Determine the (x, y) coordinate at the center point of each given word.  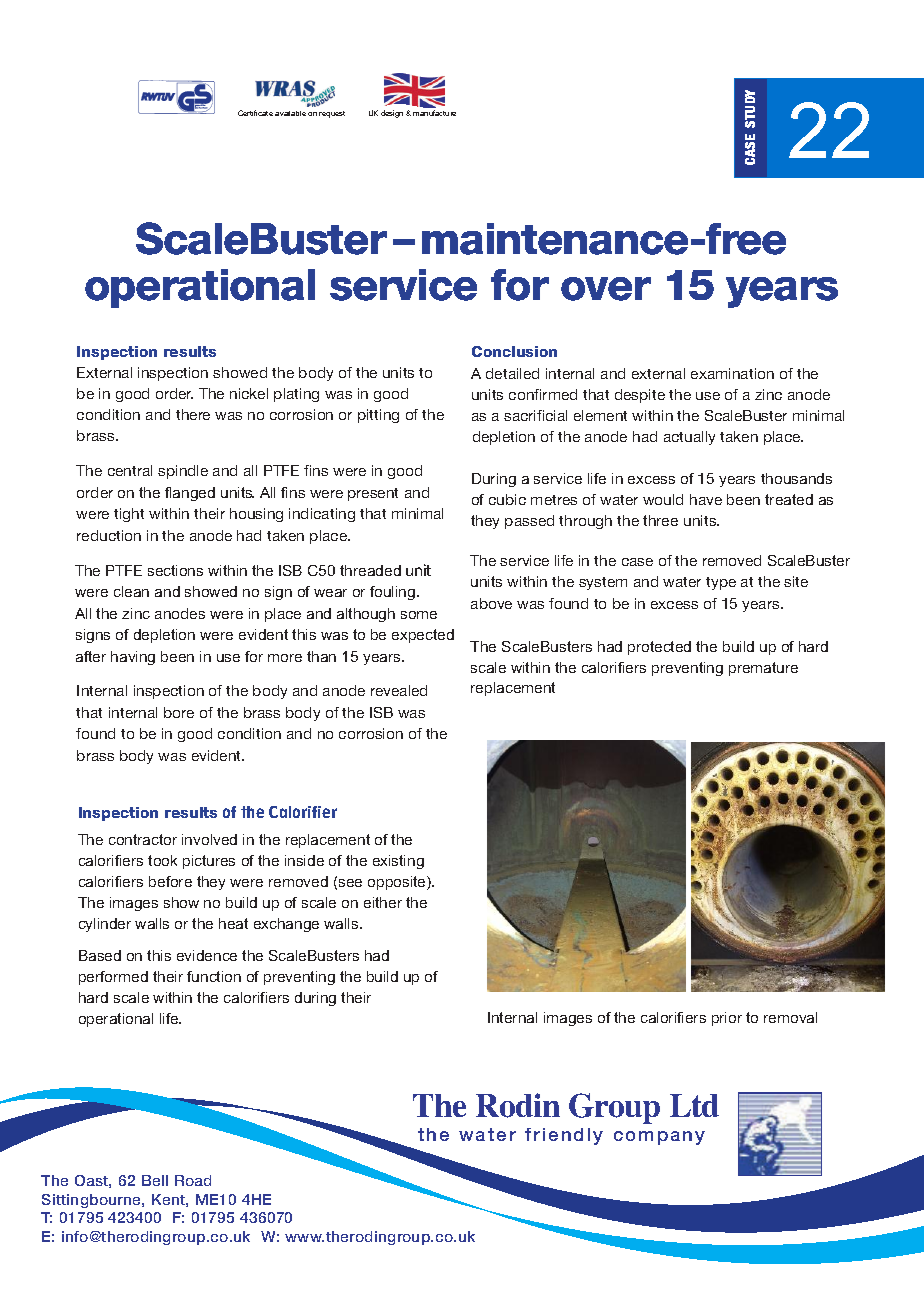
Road (193, 1180)
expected (423, 636)
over (606, 289)
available (290, 113)
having (133, 658)
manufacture (434, 113)
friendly (564, 1136)
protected (659, 648)
